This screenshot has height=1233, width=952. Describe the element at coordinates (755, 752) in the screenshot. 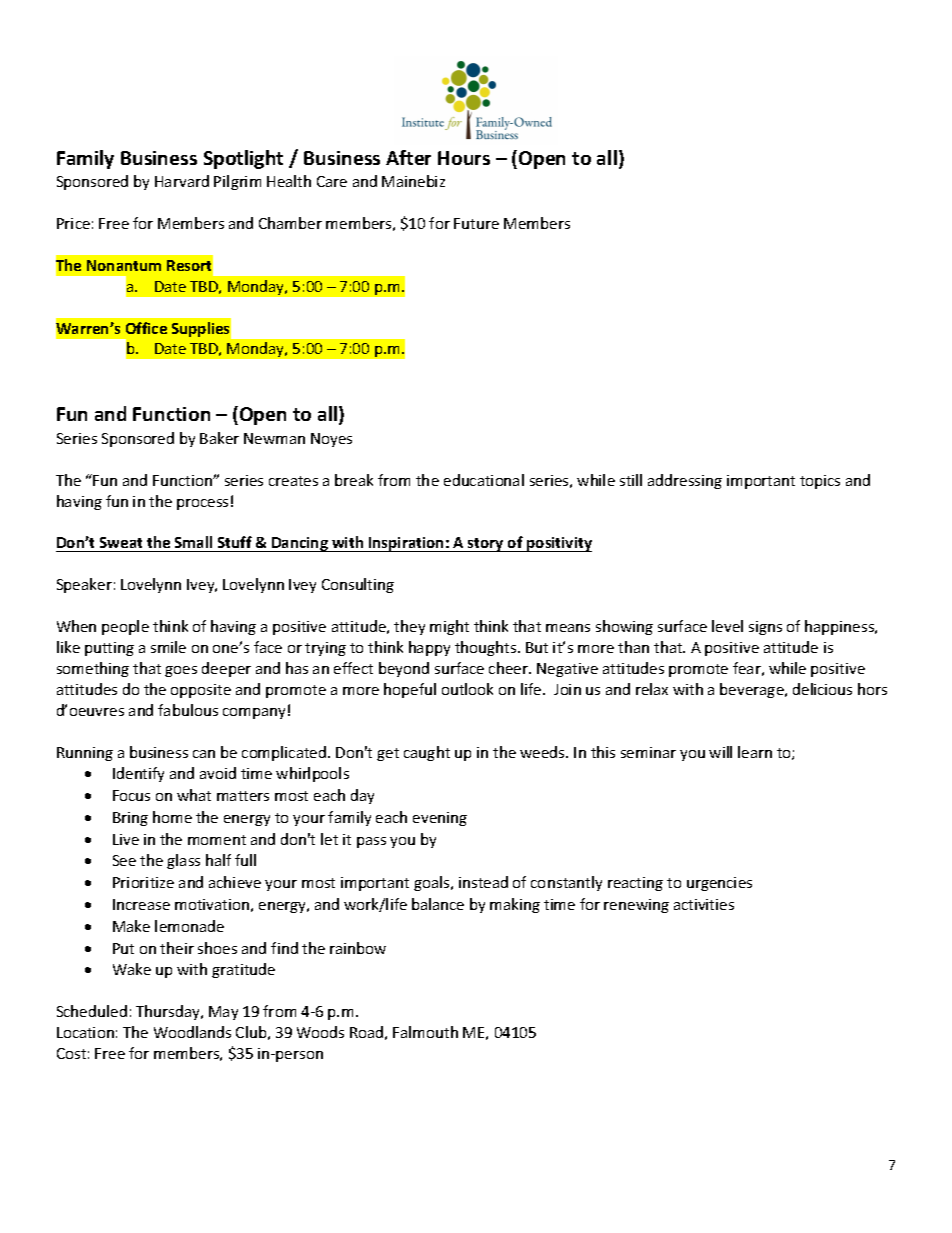

I see `learn` at that location.
